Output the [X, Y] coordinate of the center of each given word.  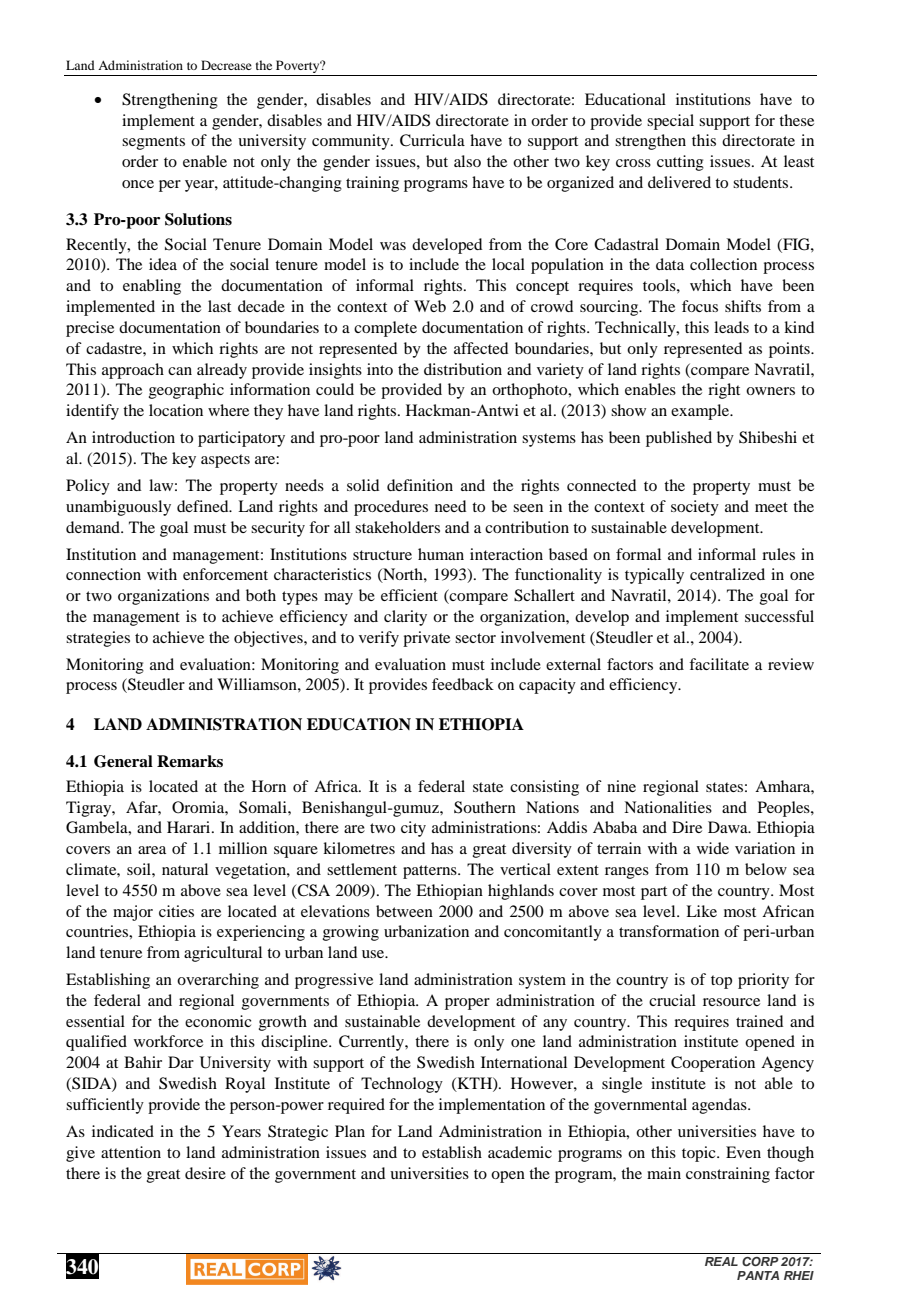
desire [205, 1173]
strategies [98, 639]
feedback [463, 684]
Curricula [432, 140]
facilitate [719, 664]
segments [153, 143]
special [670, 122]
